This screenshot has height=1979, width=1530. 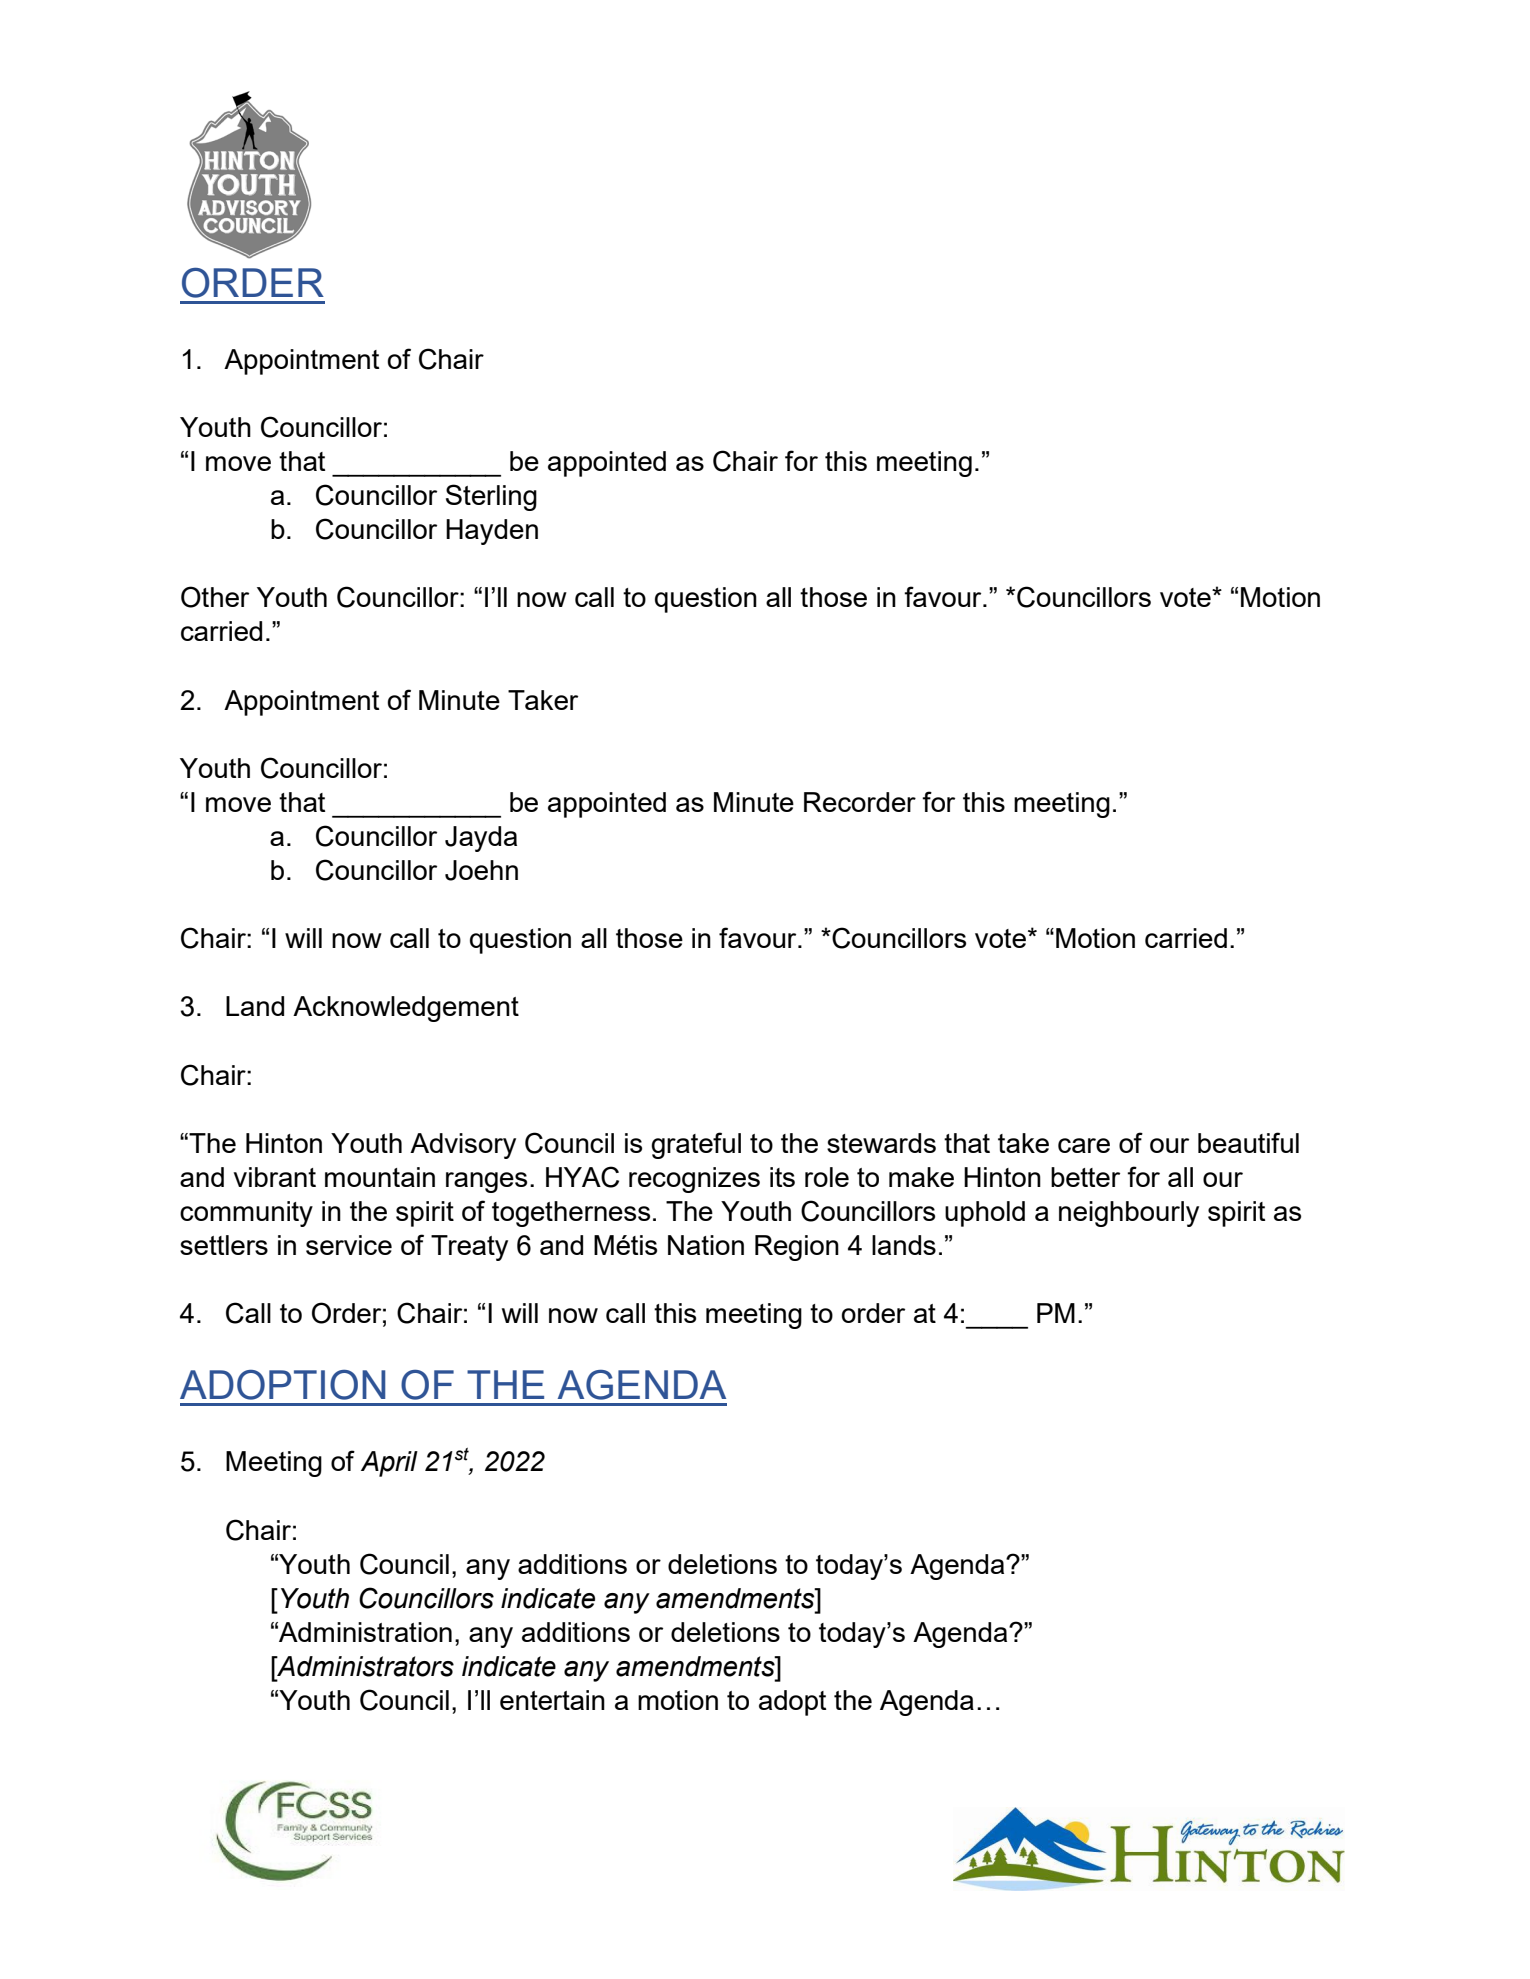 I want to click on care, so click(x=1084, y=1145).
